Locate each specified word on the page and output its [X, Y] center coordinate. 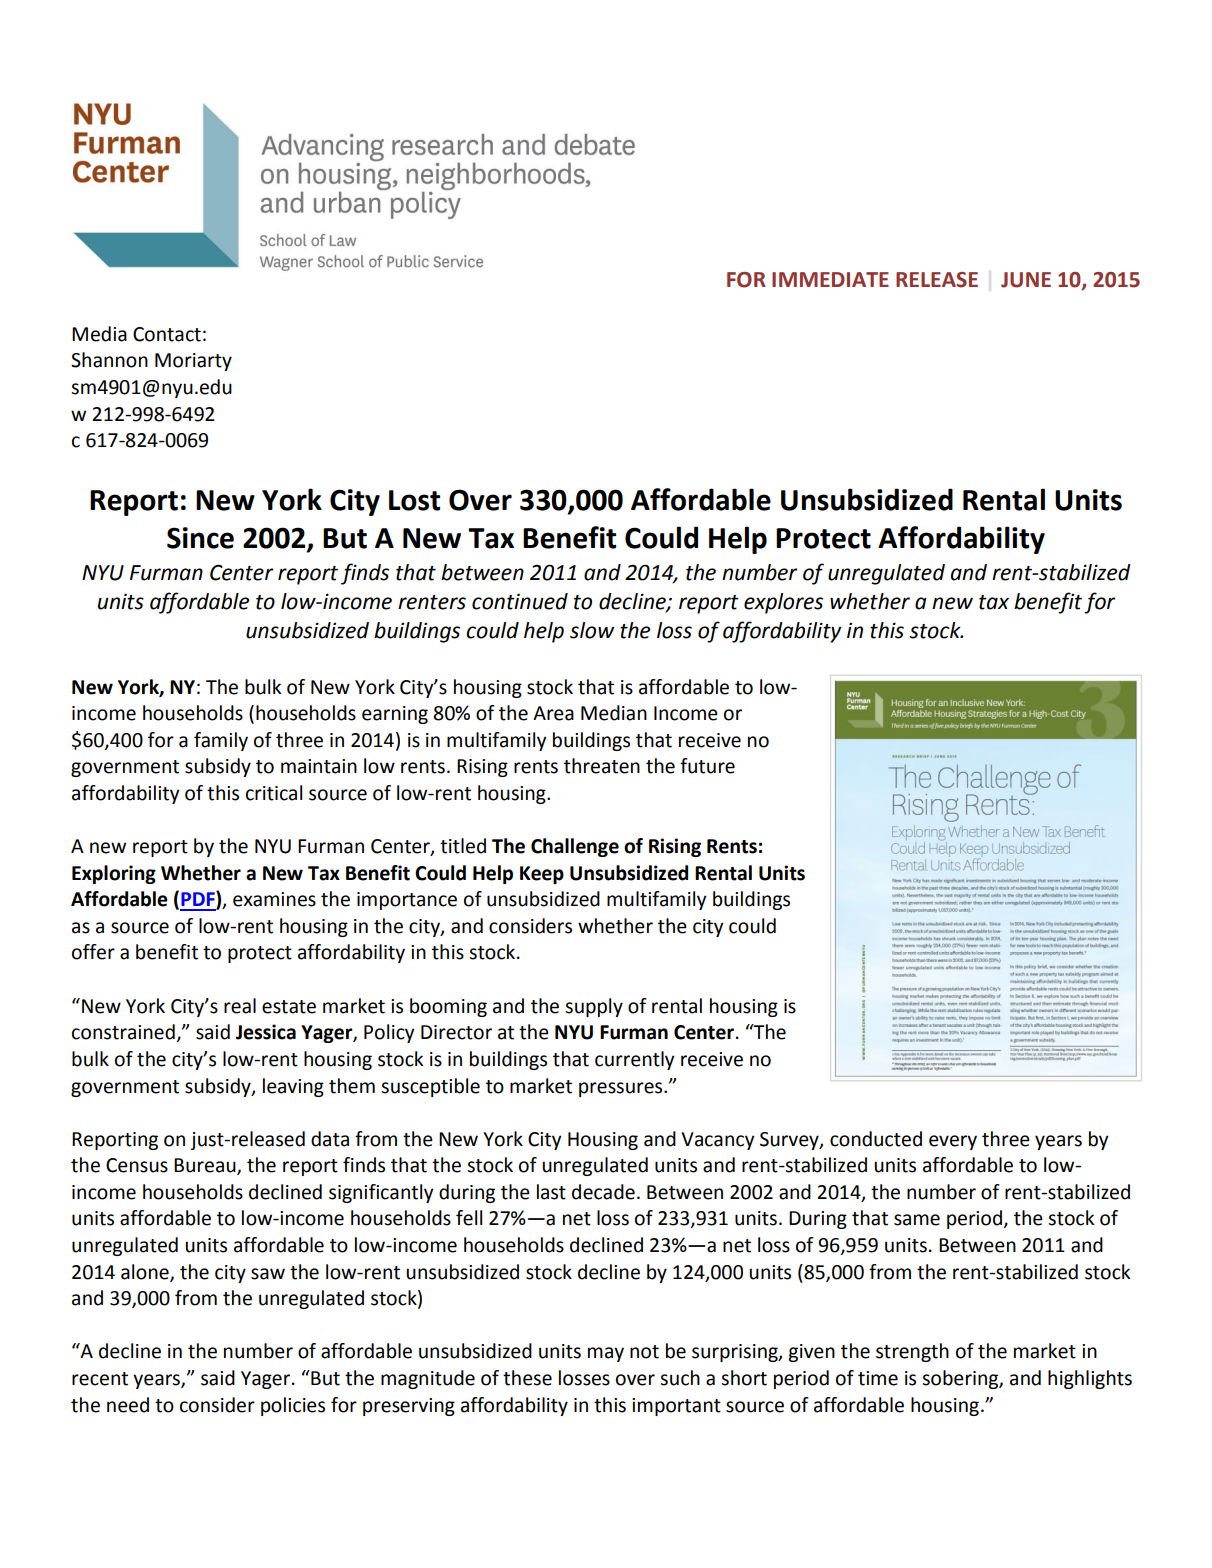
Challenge [575, 847]
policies [293, 1406]
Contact [167, 334]
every [953, 1142]
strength [912, 1352]
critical [274, 793]
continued [520, 601]
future [707, 766]
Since [200, 538]
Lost [415, 500]
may [606, 1354]
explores [783, 603]
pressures [622, 1089]
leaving [293, 1087]
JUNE [1026, 280]
